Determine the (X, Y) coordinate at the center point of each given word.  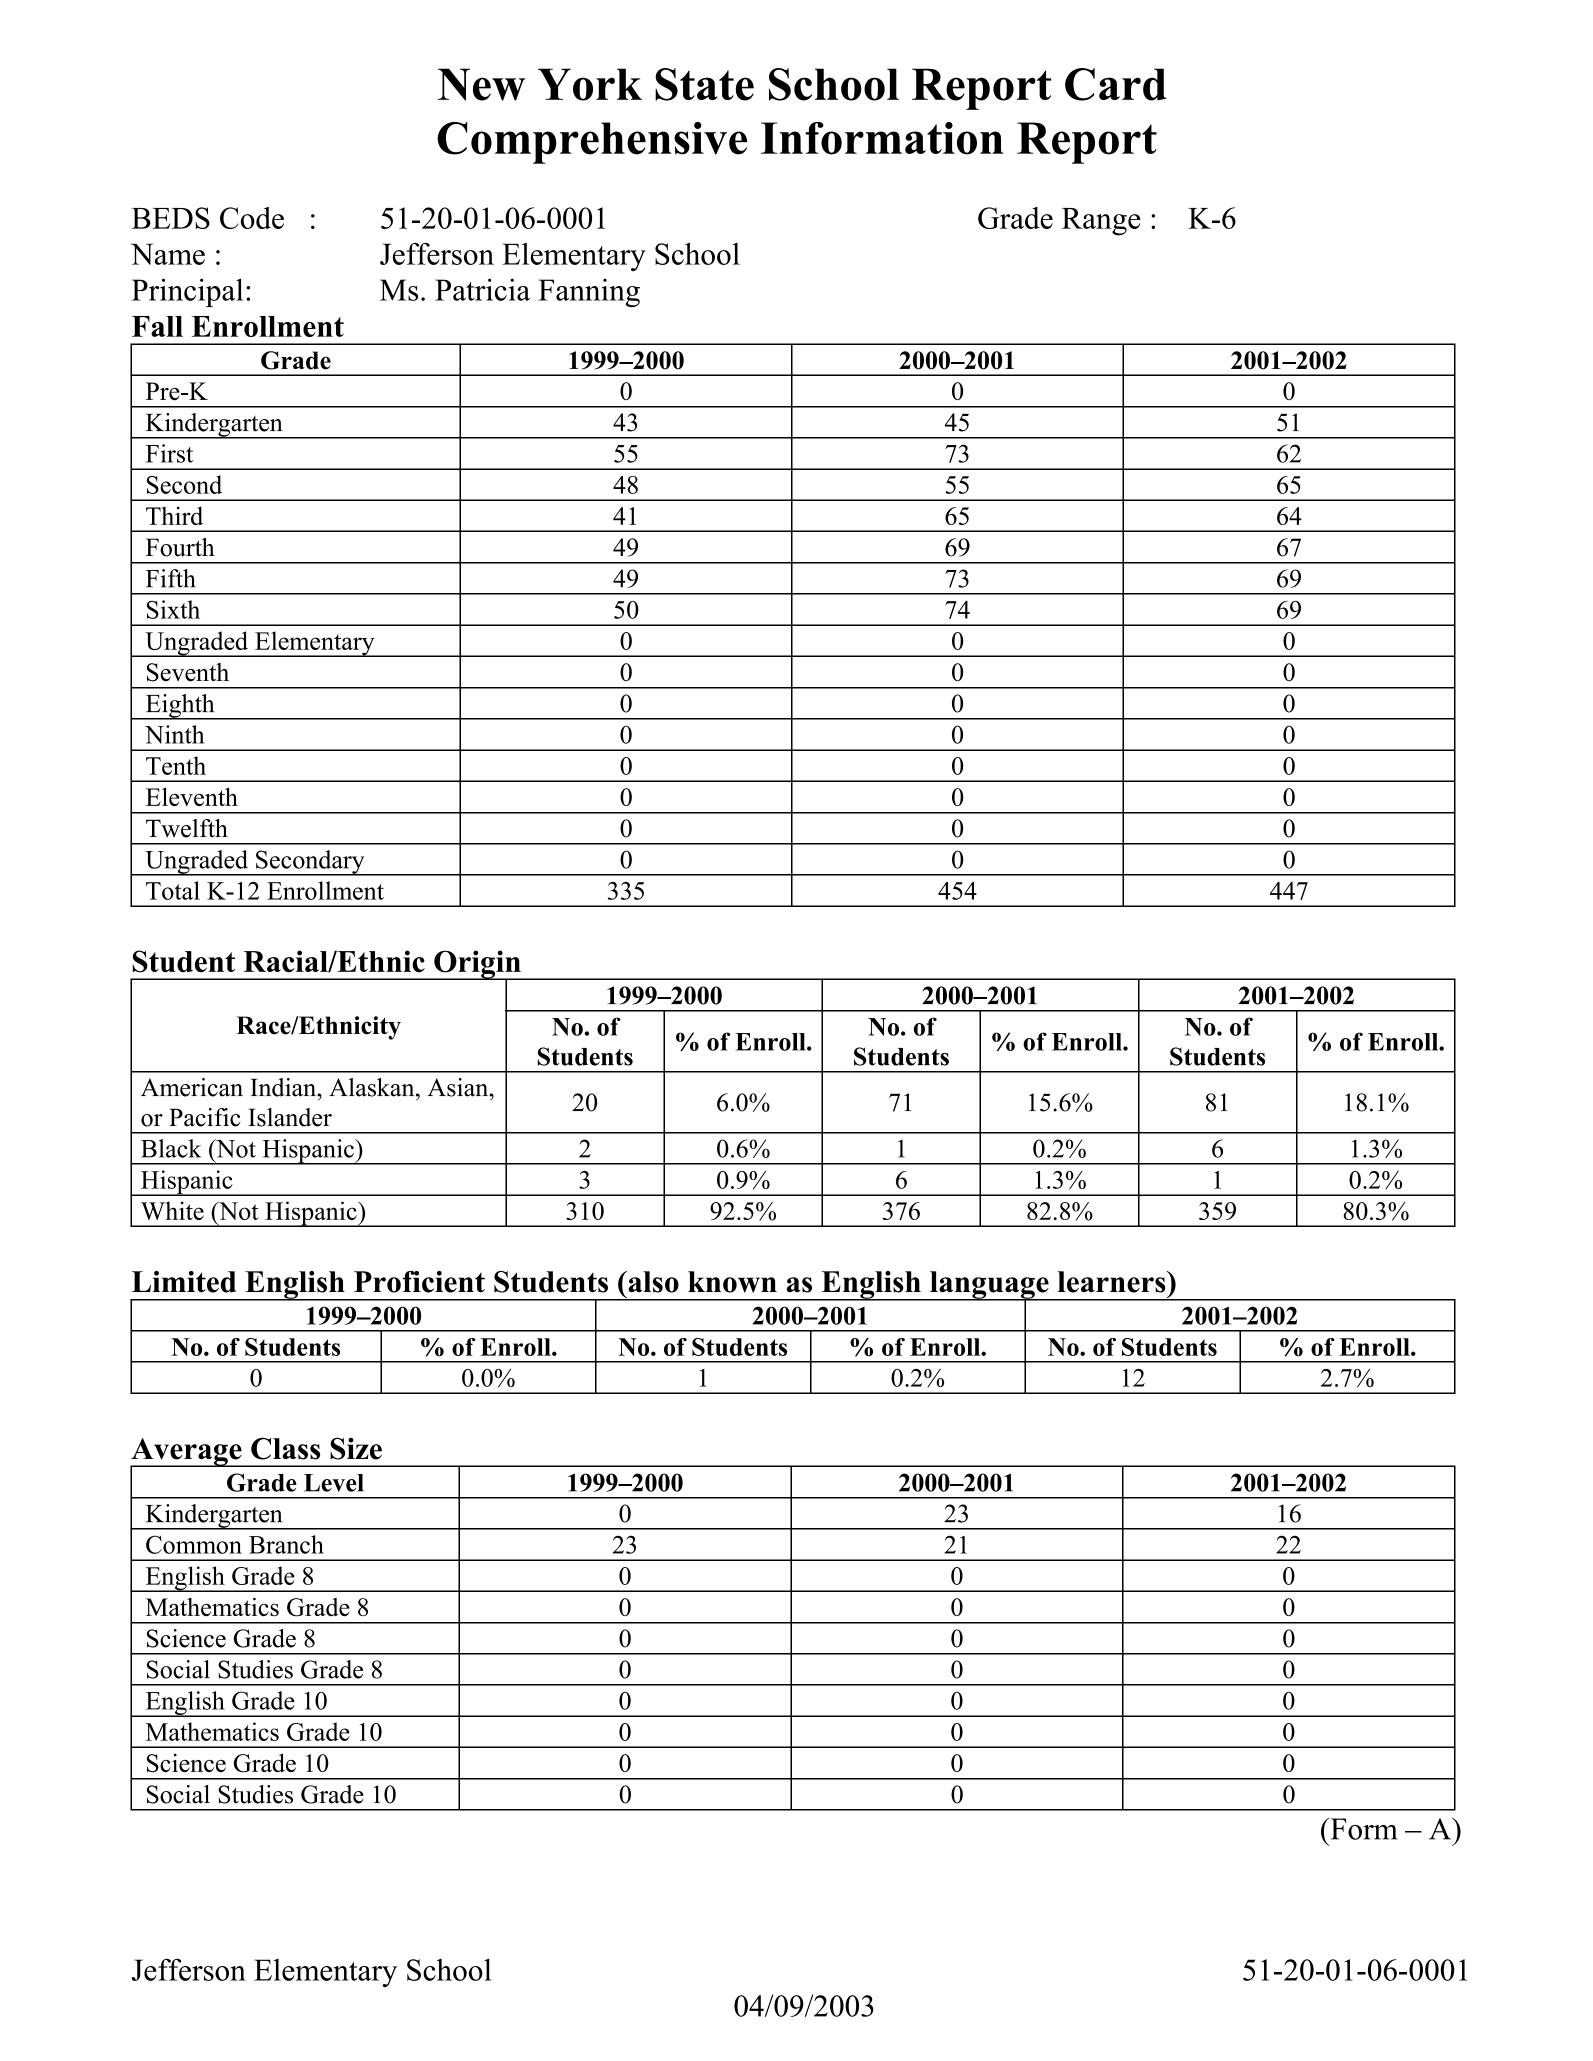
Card (1116, 84)
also (652, 1282)
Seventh (188, 672)
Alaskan (373, 1087)
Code (252, 218)
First (169, 453)
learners (1113, 1282)
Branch (286, 1544)
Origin (477, 965)
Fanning (589, 293)
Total (173, 890)
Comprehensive (592, 143)
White (172, 1210)
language (989, 1286)
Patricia (482, 289)
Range (1101, 222)
